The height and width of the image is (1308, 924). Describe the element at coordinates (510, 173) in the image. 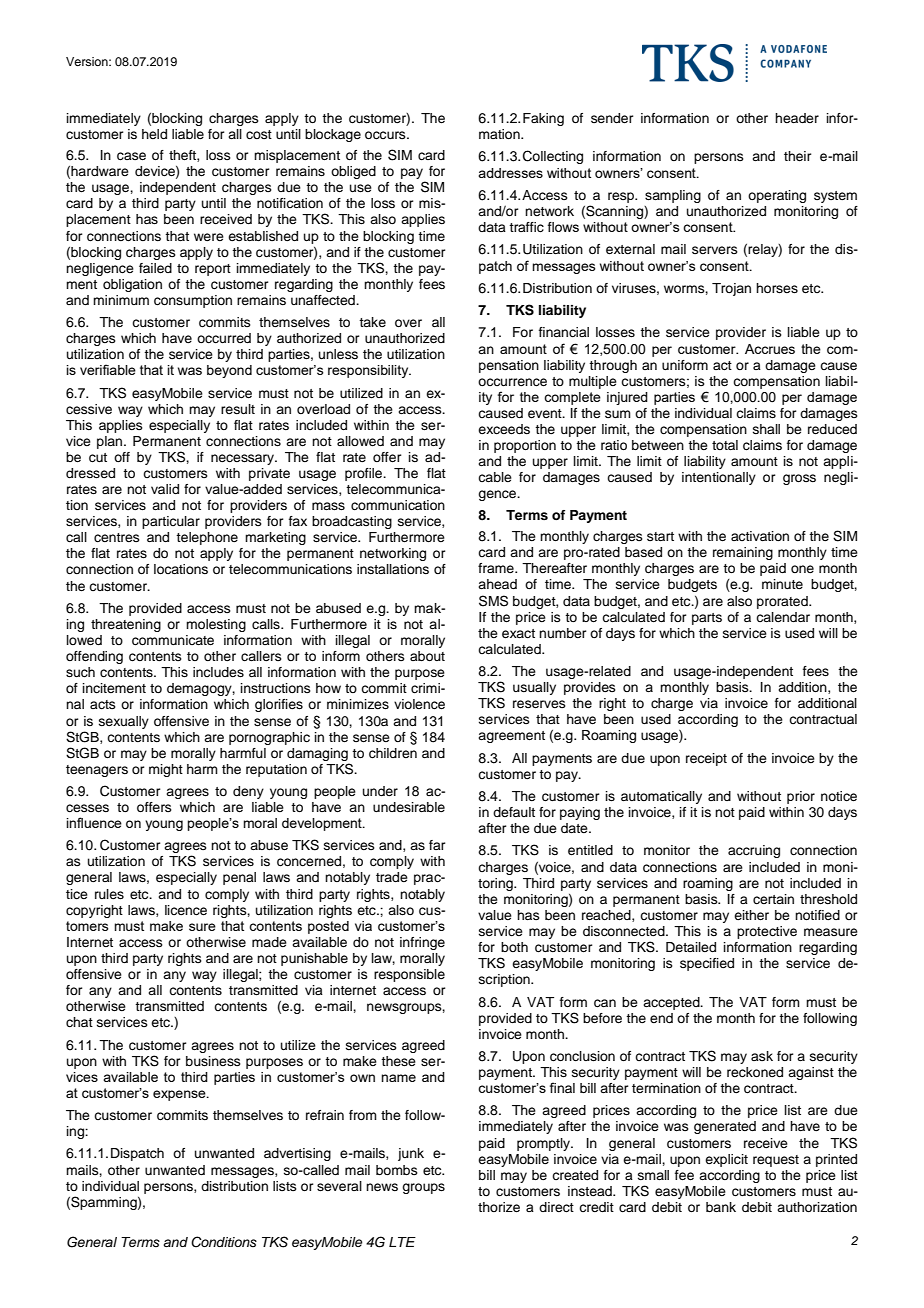

I see `addresses` at that location.
